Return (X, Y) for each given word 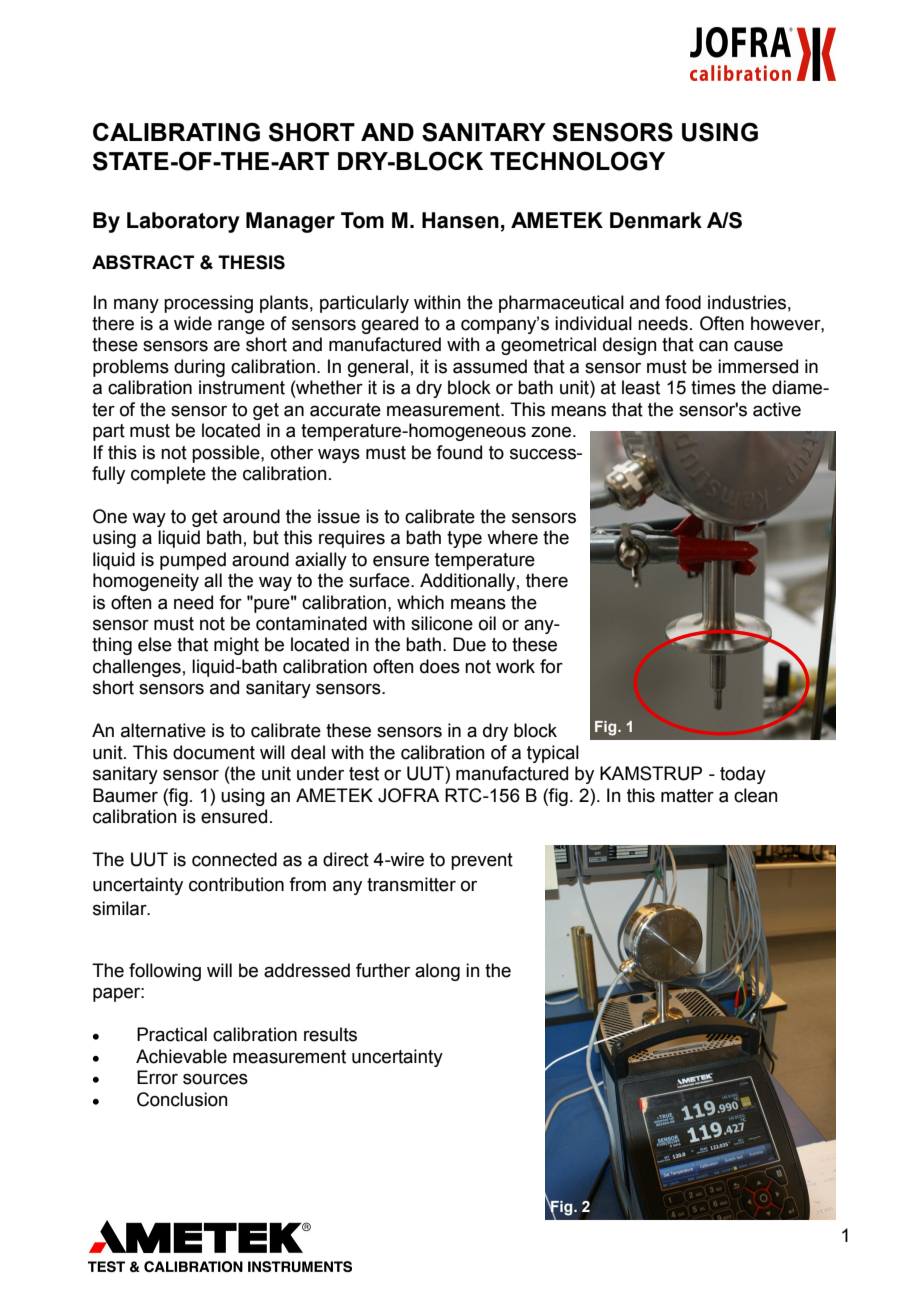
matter (687, 796)
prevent (482, 861)
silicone (442, 623)
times (713, 387)
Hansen (460, 220)
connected (234, 859)
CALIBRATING (176, 132)
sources (215, 1079)
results (330, 1034)
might (236, 646)
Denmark (656, 220)
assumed (490, 366)
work (515, 666)
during (199, 368)
